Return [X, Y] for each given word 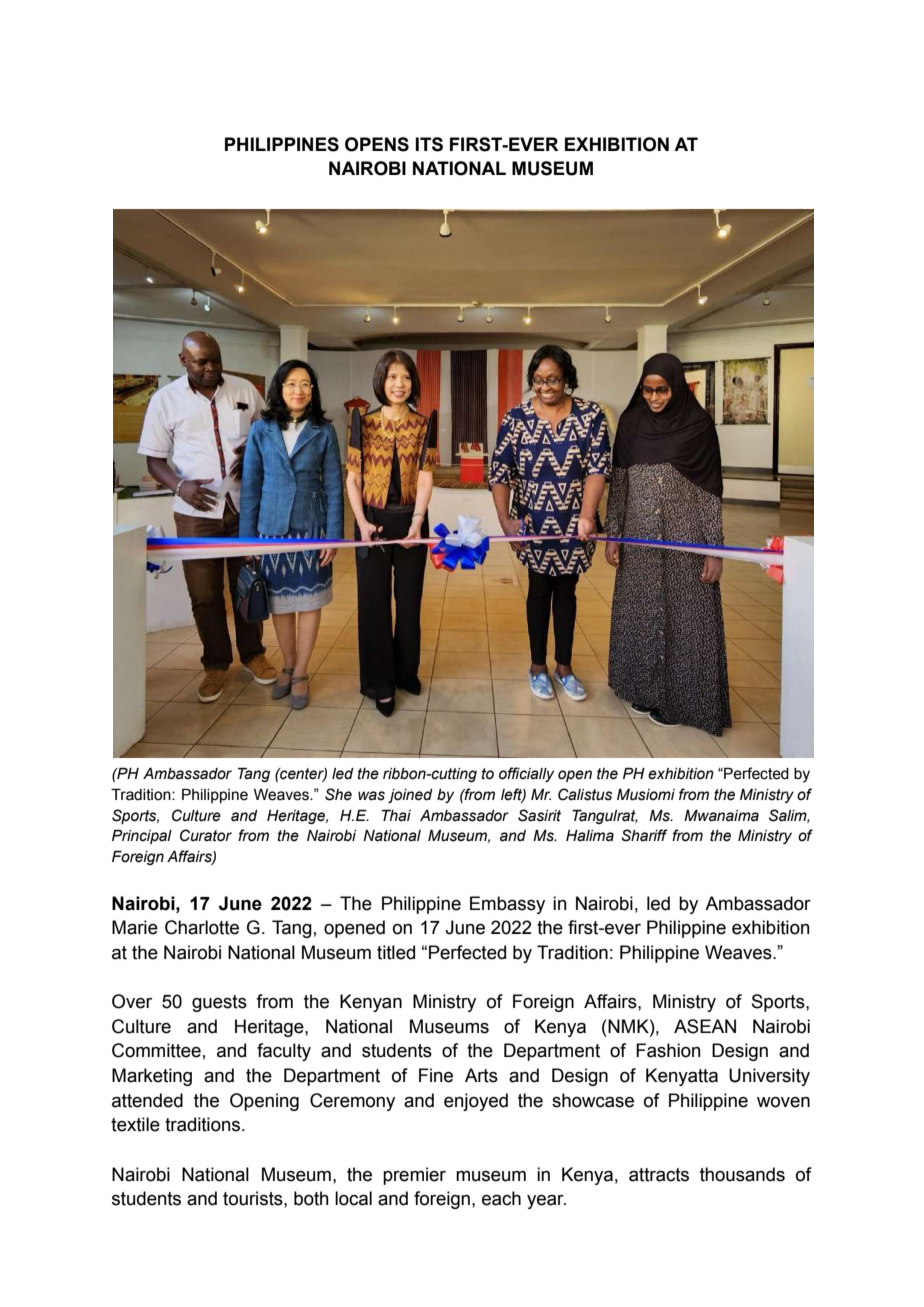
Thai [396, 816]
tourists [254, 1198]
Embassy [507, 905]
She [338, 794]
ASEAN [705, 1026]
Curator [206, 835]
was [371, 796]
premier [414, 1176]
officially [526, 774]
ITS [429, 144]
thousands [742, 1174]
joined [410, 796]
